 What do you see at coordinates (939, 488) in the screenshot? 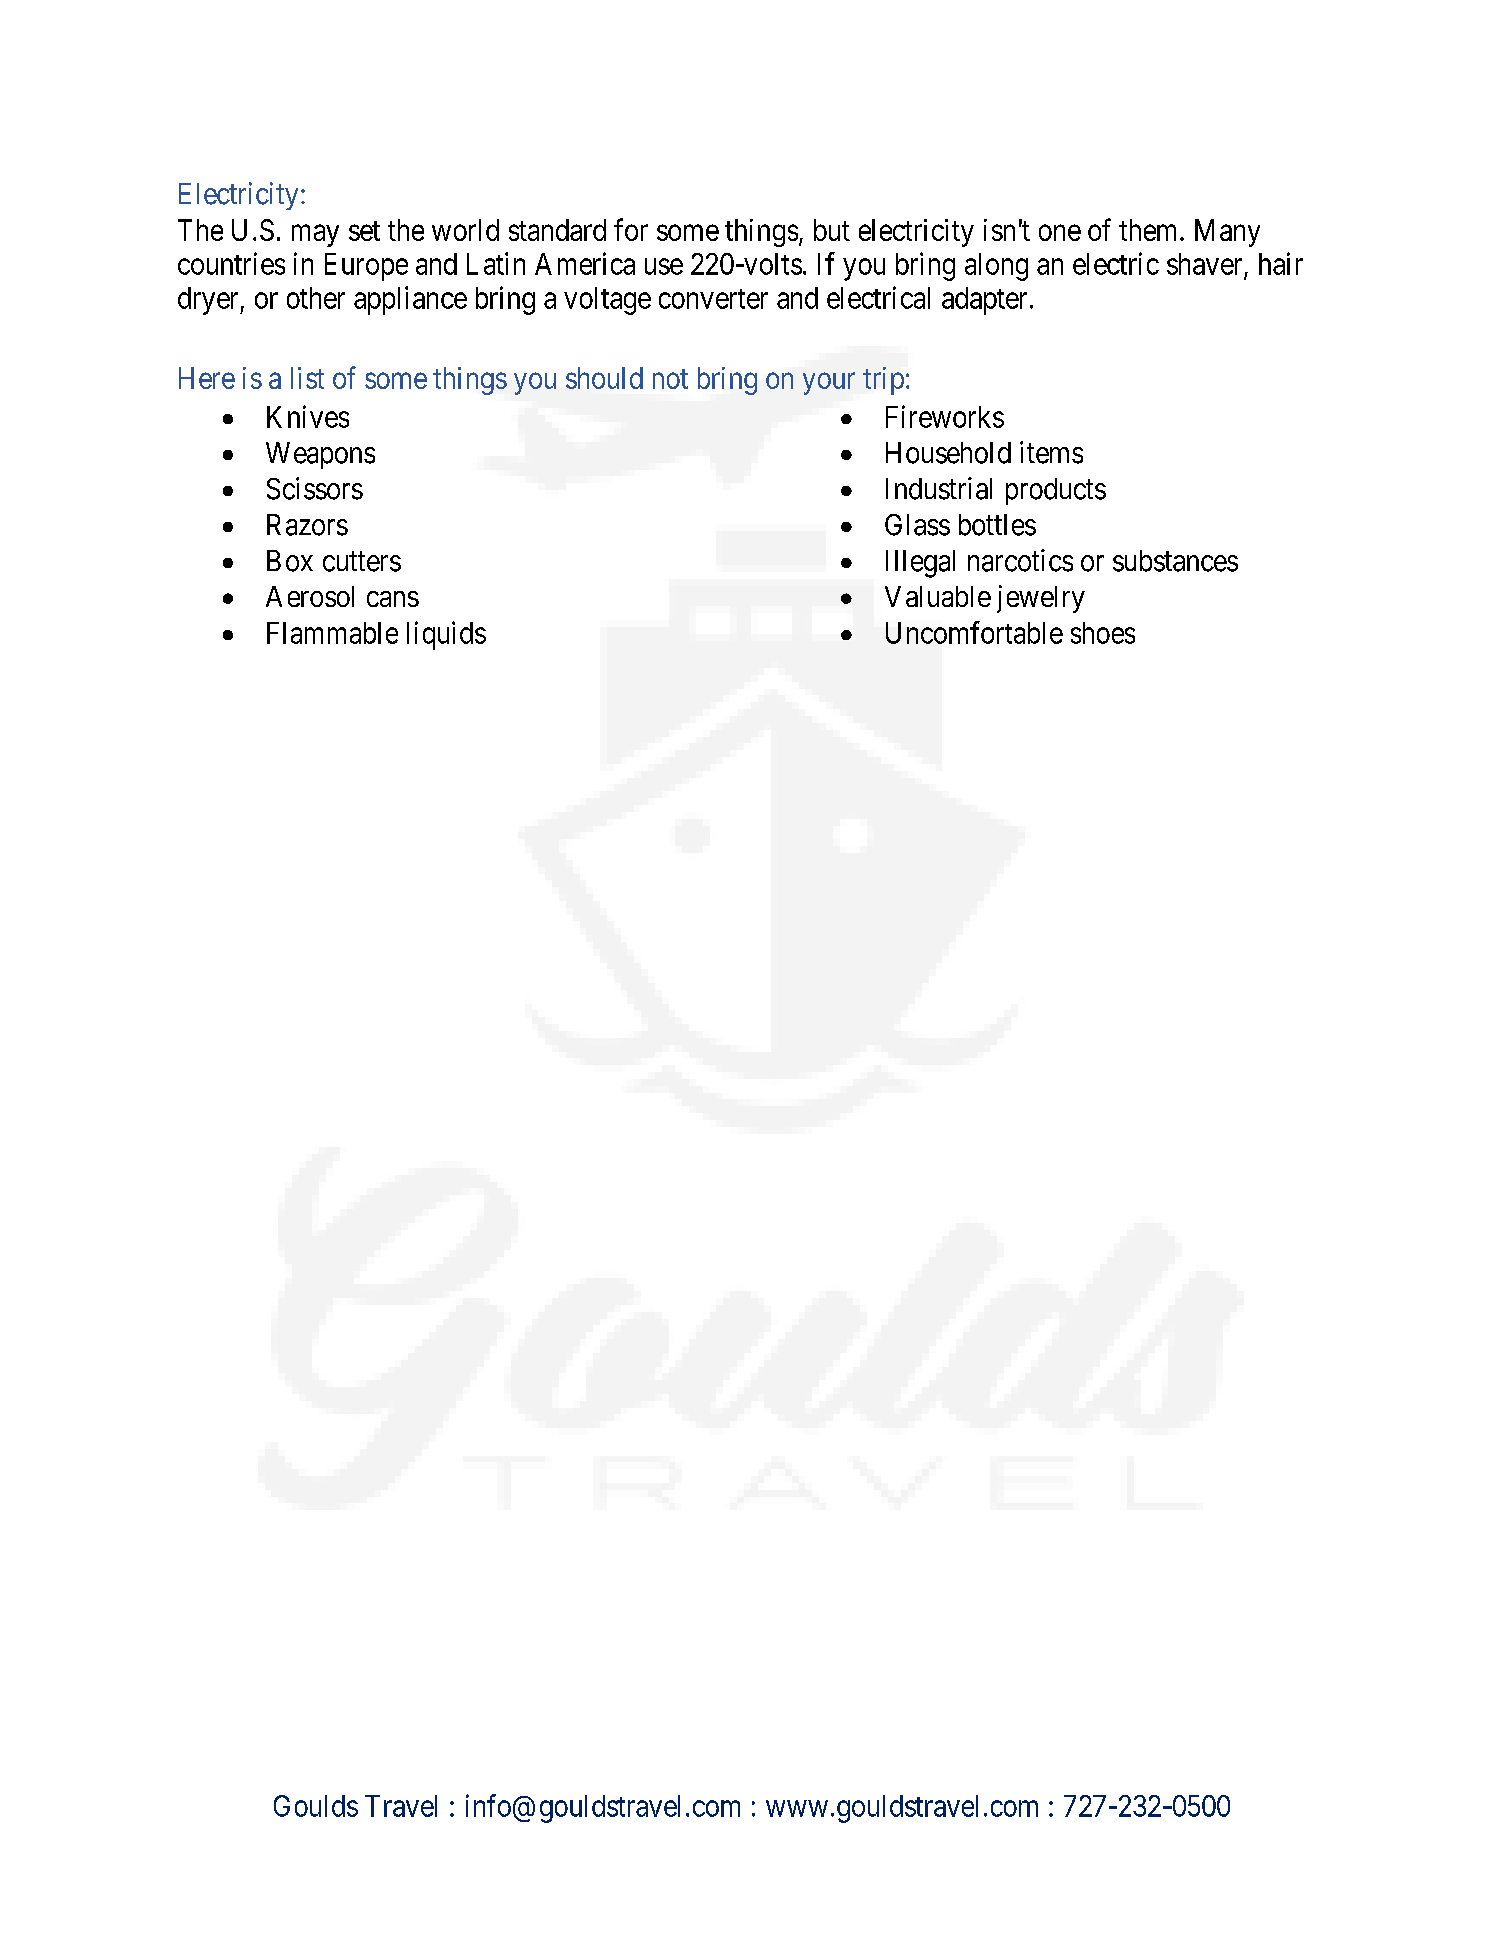
I see `Industrial` at bounding box center [939, 488].
